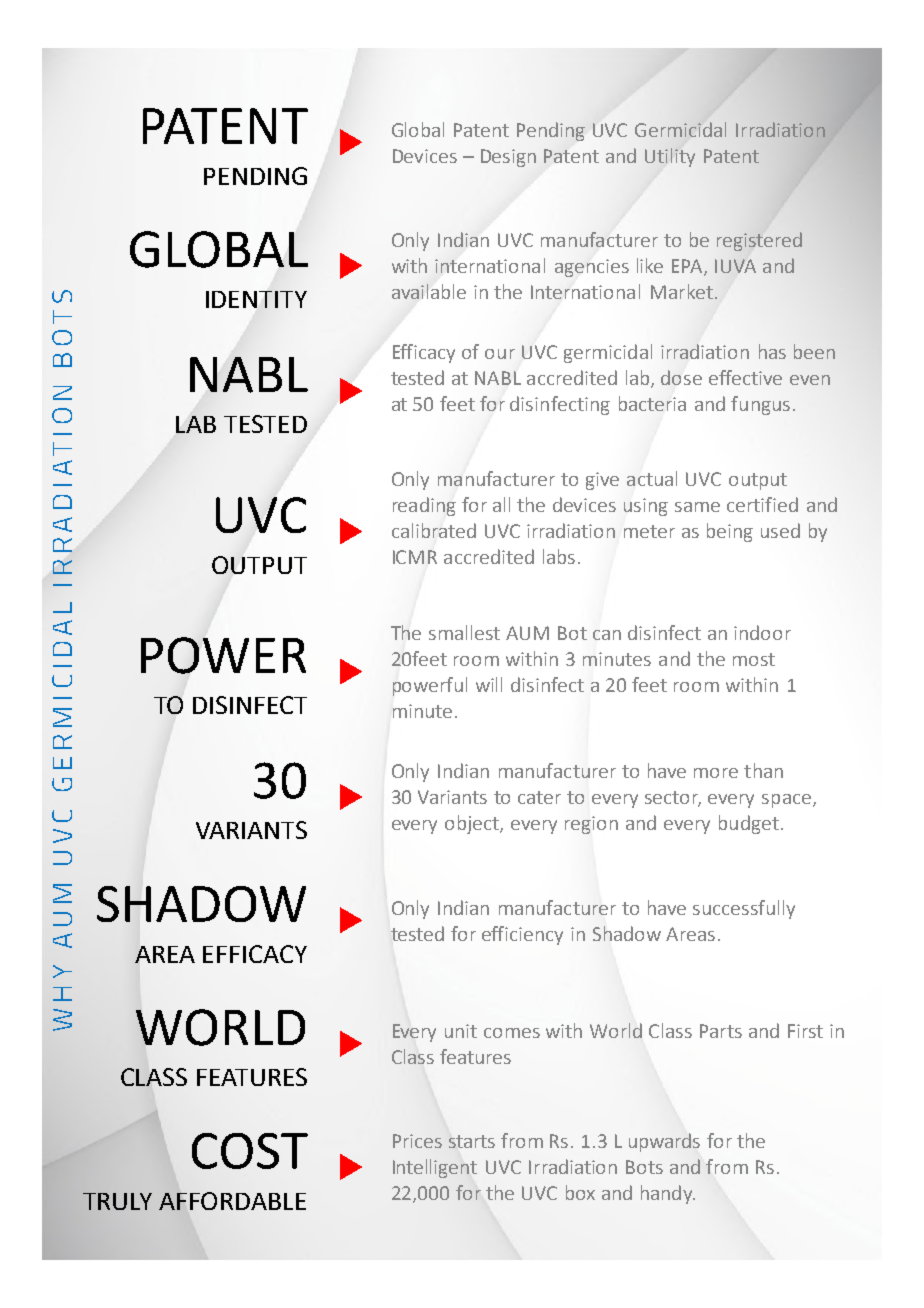 Image resolution: width=924 pixels, height=1308 pixels. I want to click on unit, so click(461, 1031).
